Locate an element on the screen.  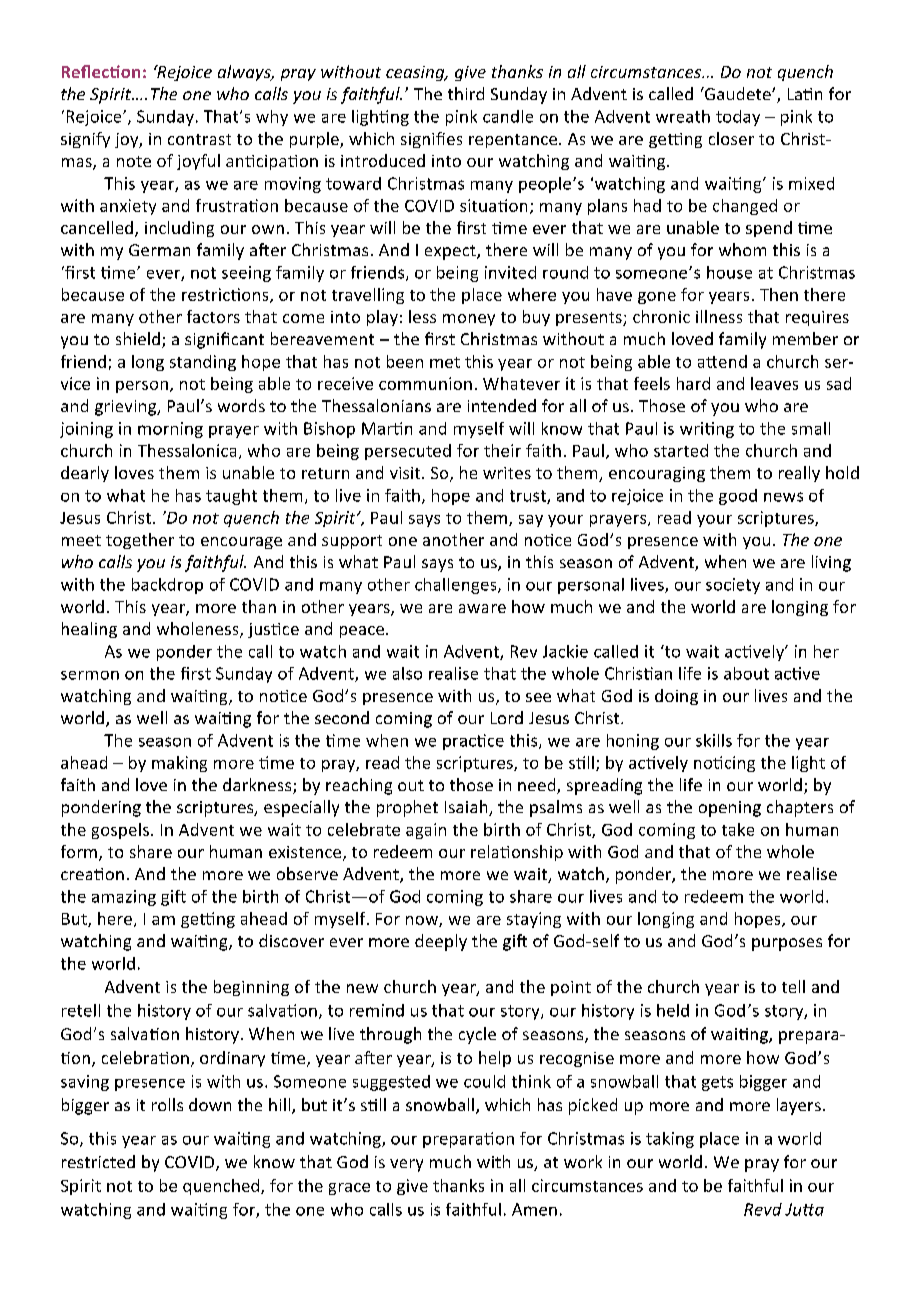
leaves is located at coordinates (774, 383).
